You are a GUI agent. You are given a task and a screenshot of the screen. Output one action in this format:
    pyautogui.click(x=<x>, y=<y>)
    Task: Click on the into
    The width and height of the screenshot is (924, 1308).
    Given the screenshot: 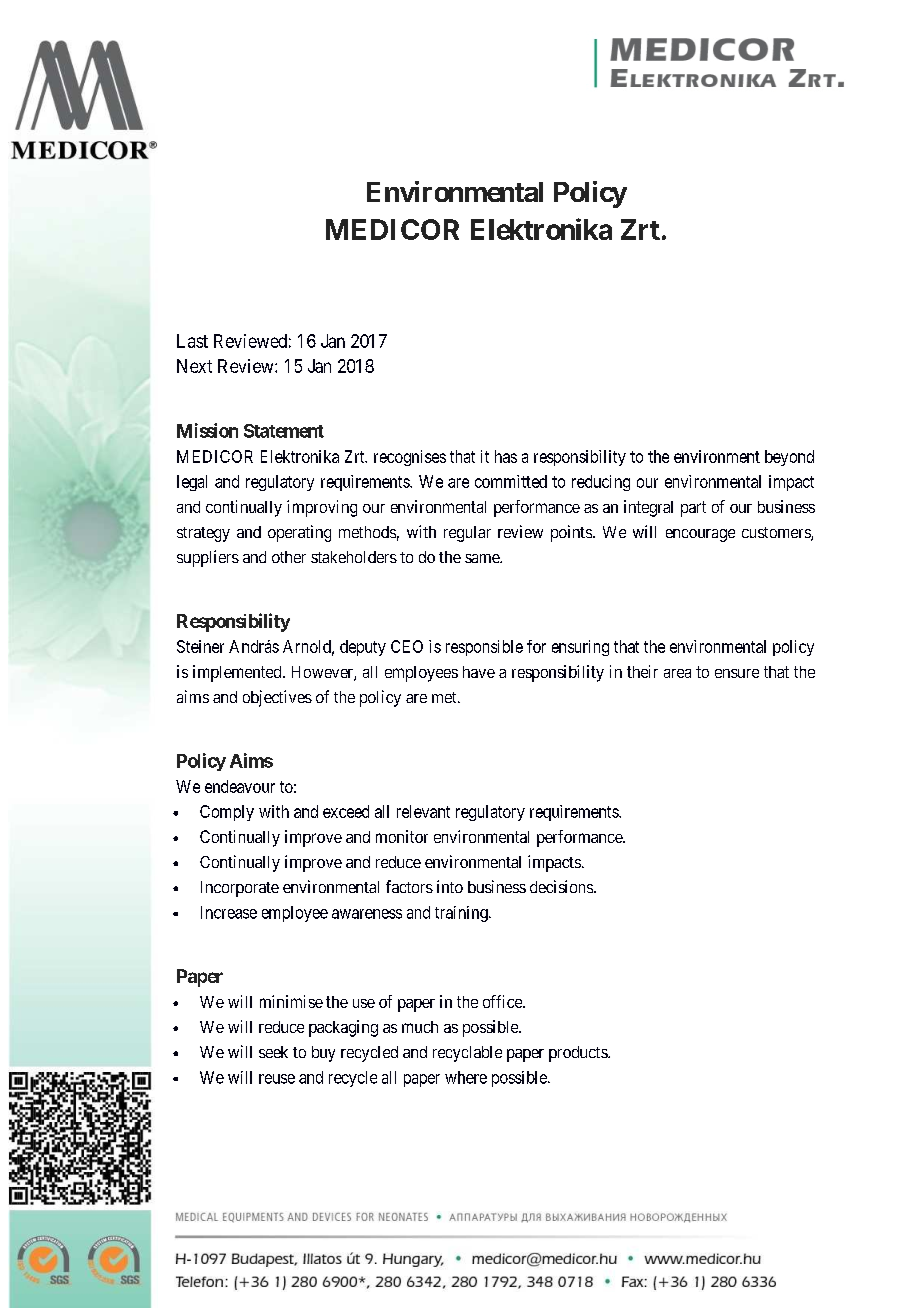 What is the action you would take?
    pyautogui.click(x=450, y=886)
